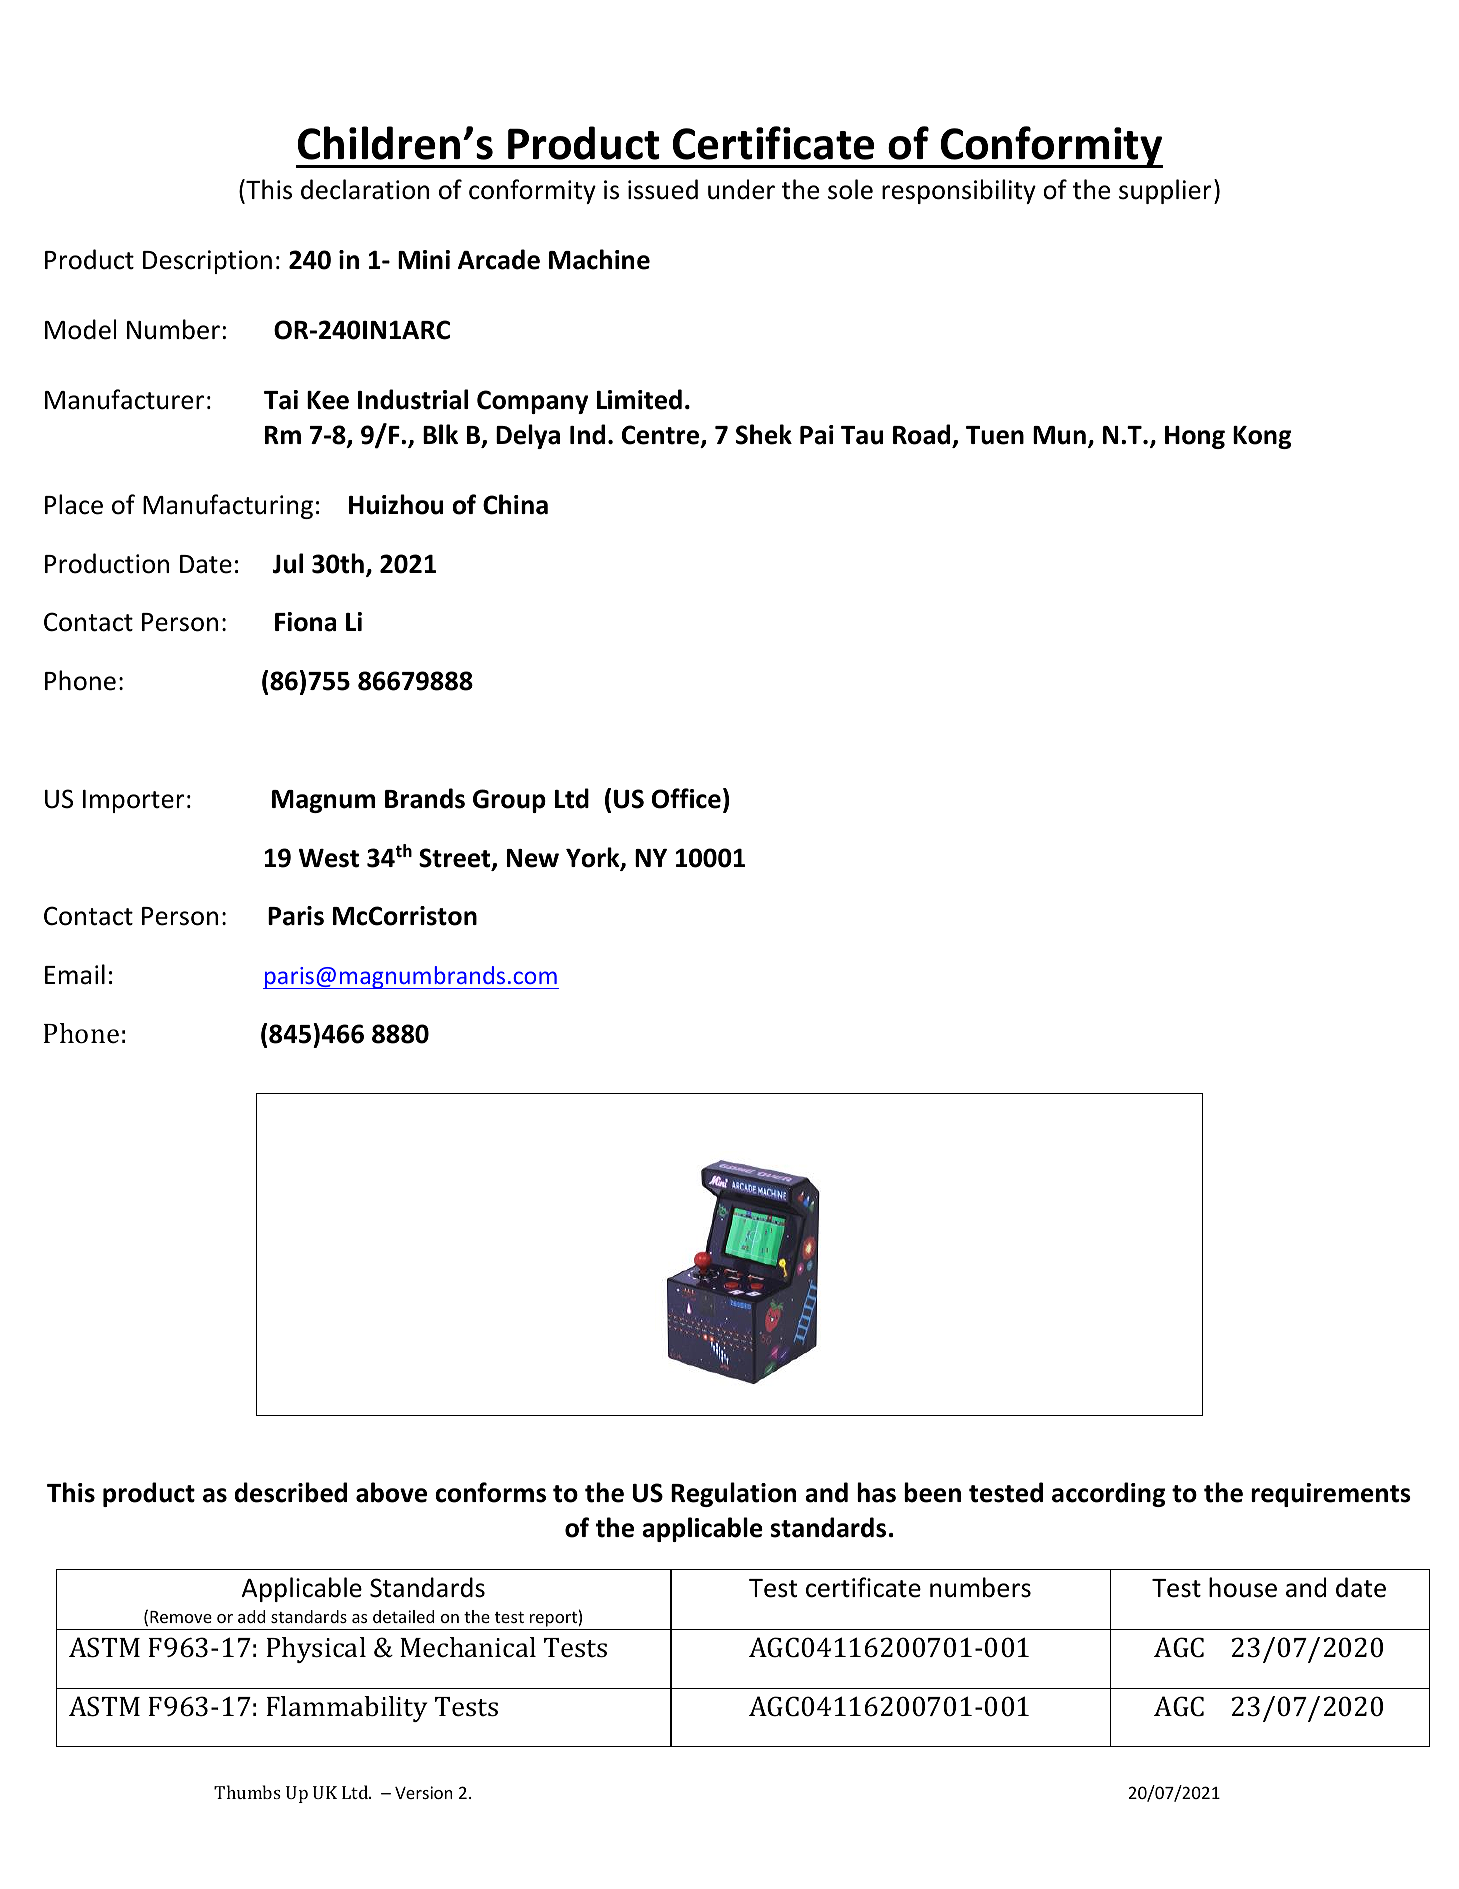 The width and height of the screenshot is (1459, 1889). I want to click on Importer, so click(134, 801).
